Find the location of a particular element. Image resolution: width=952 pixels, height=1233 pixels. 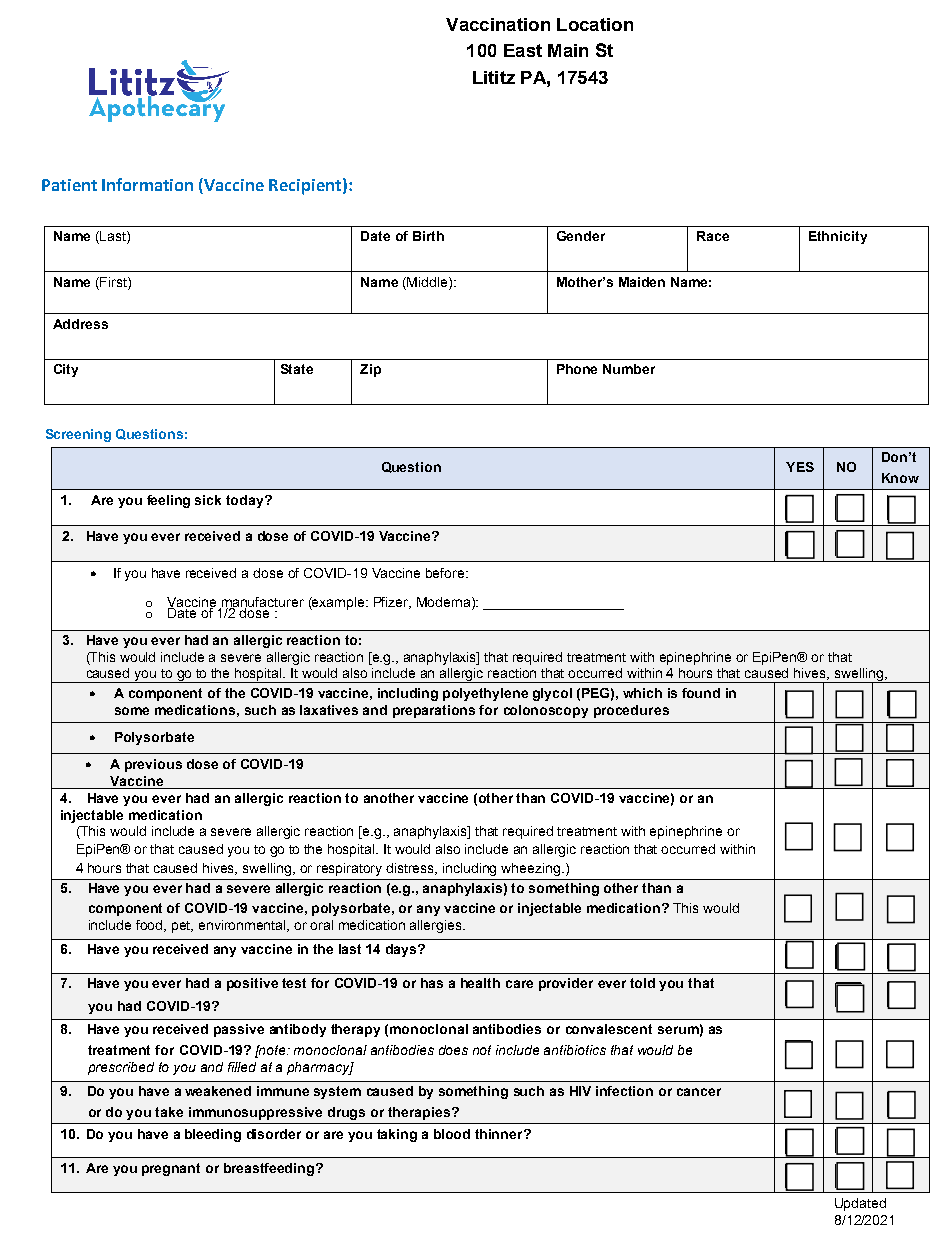

thinner is located at coordinates (500, 1134).
